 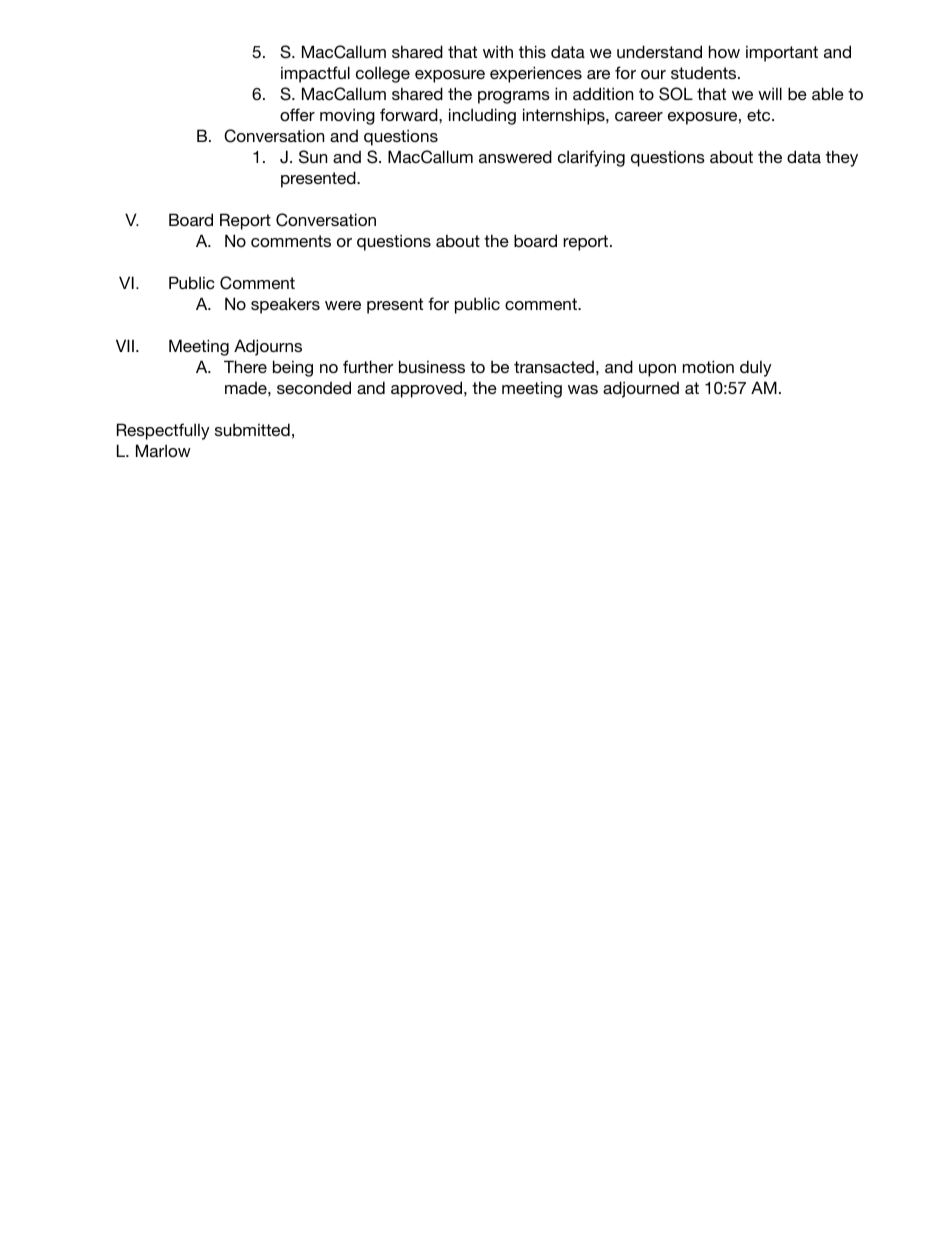 I want to click on impactful, so click(x=315, y=74).
